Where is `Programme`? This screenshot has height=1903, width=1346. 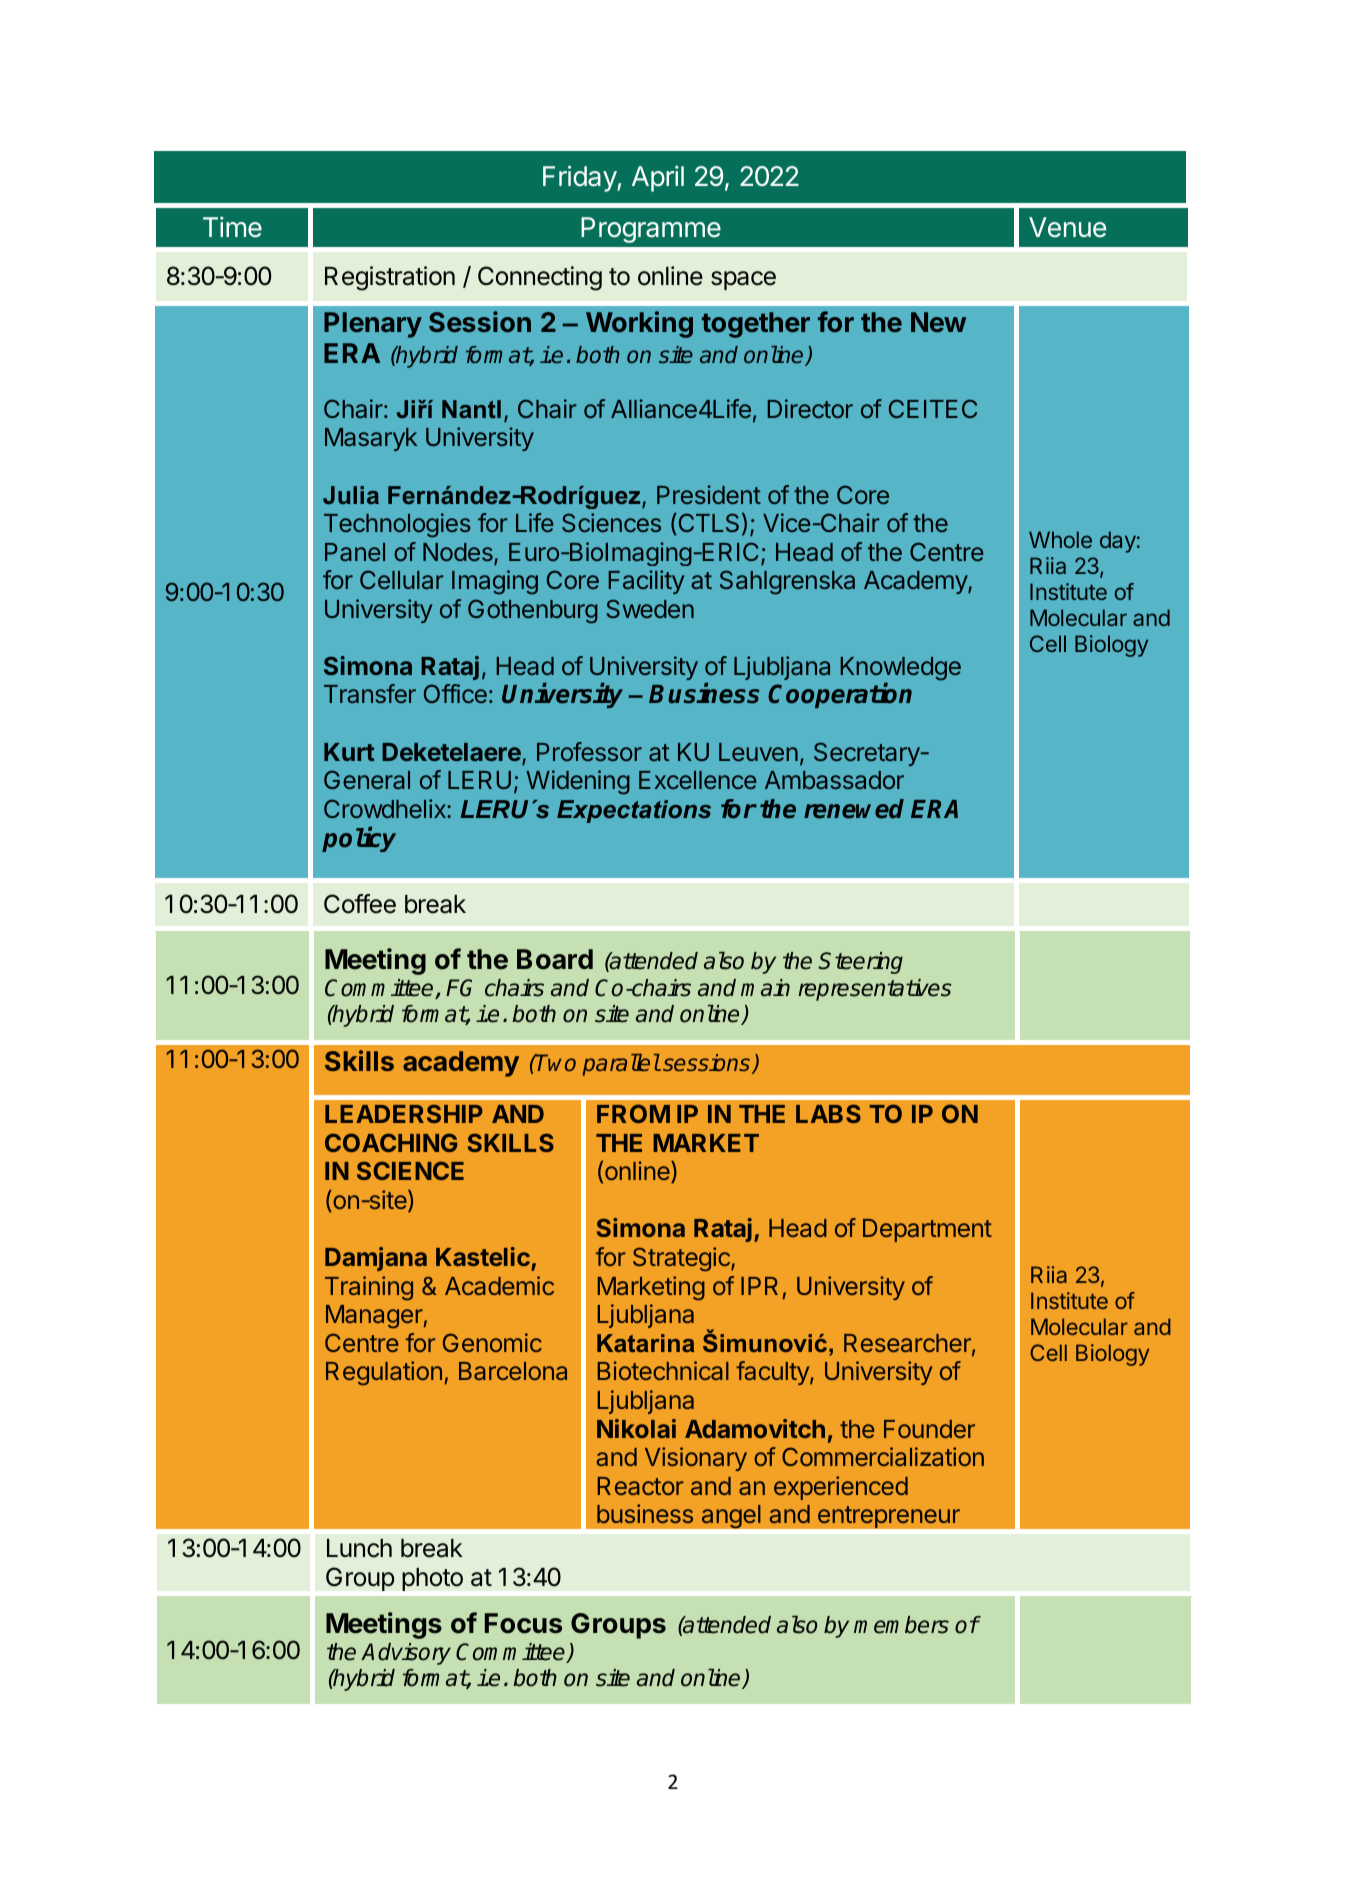
Programme is located at coordinates (651, 230).
